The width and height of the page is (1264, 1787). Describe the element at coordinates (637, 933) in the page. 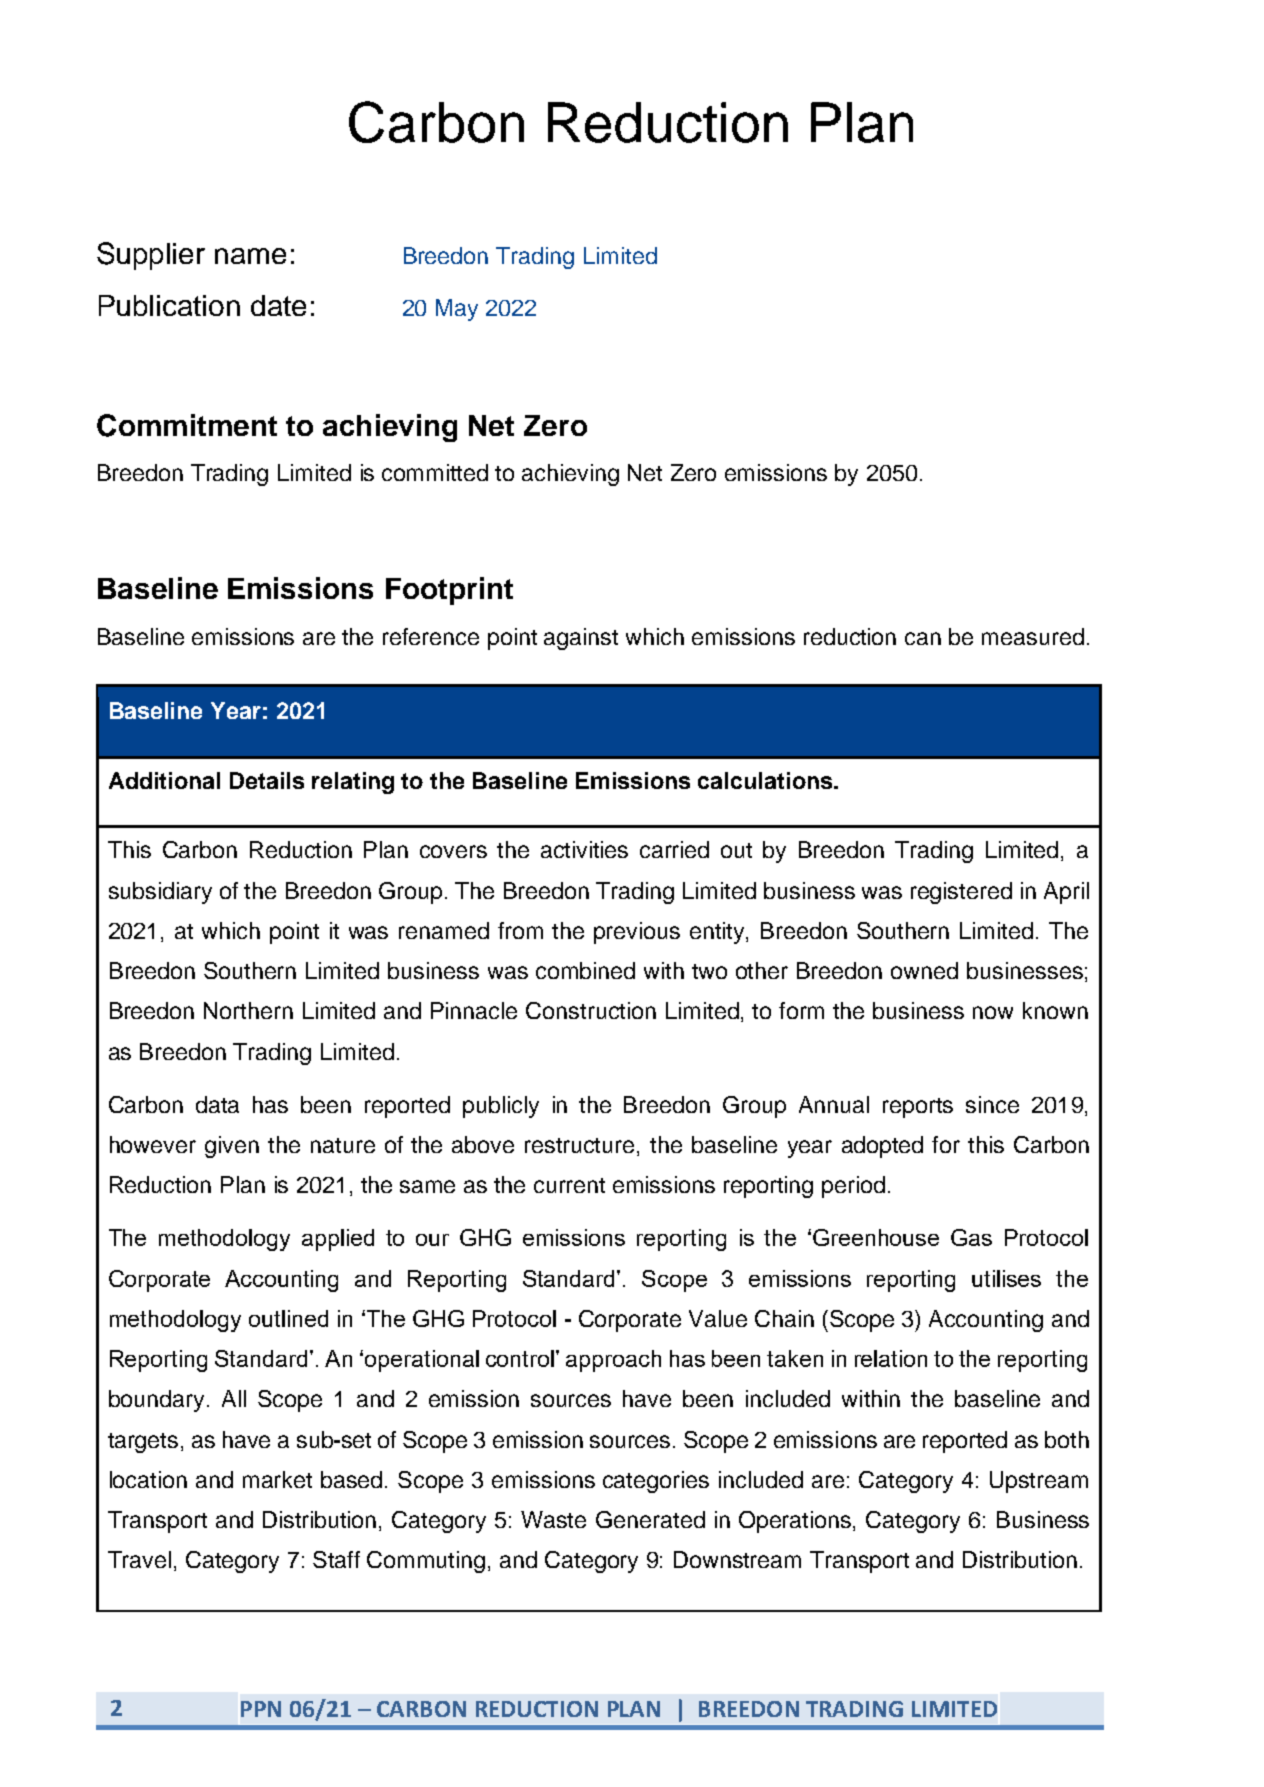

I see `previous` at that location.
